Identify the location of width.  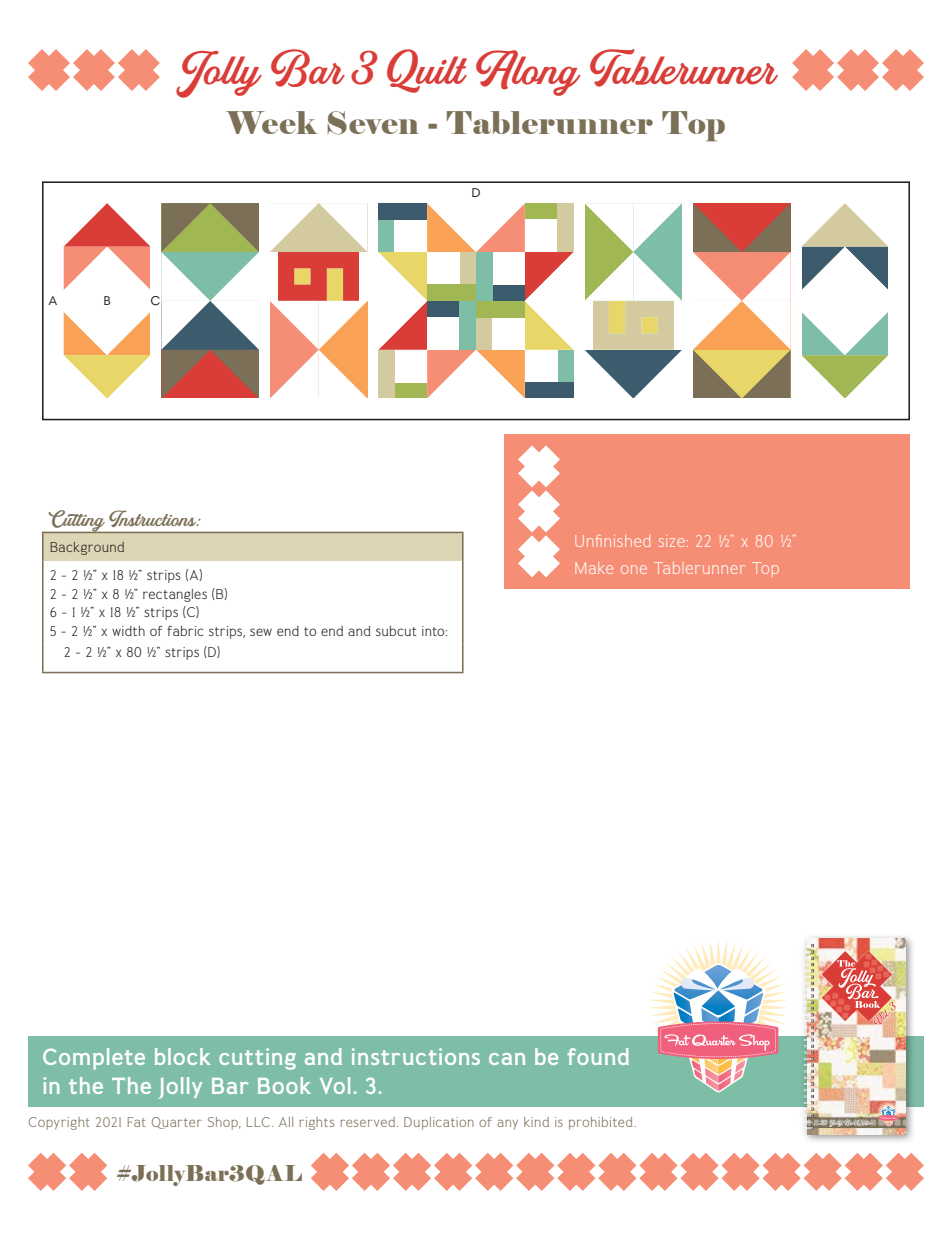
(128, 631).
